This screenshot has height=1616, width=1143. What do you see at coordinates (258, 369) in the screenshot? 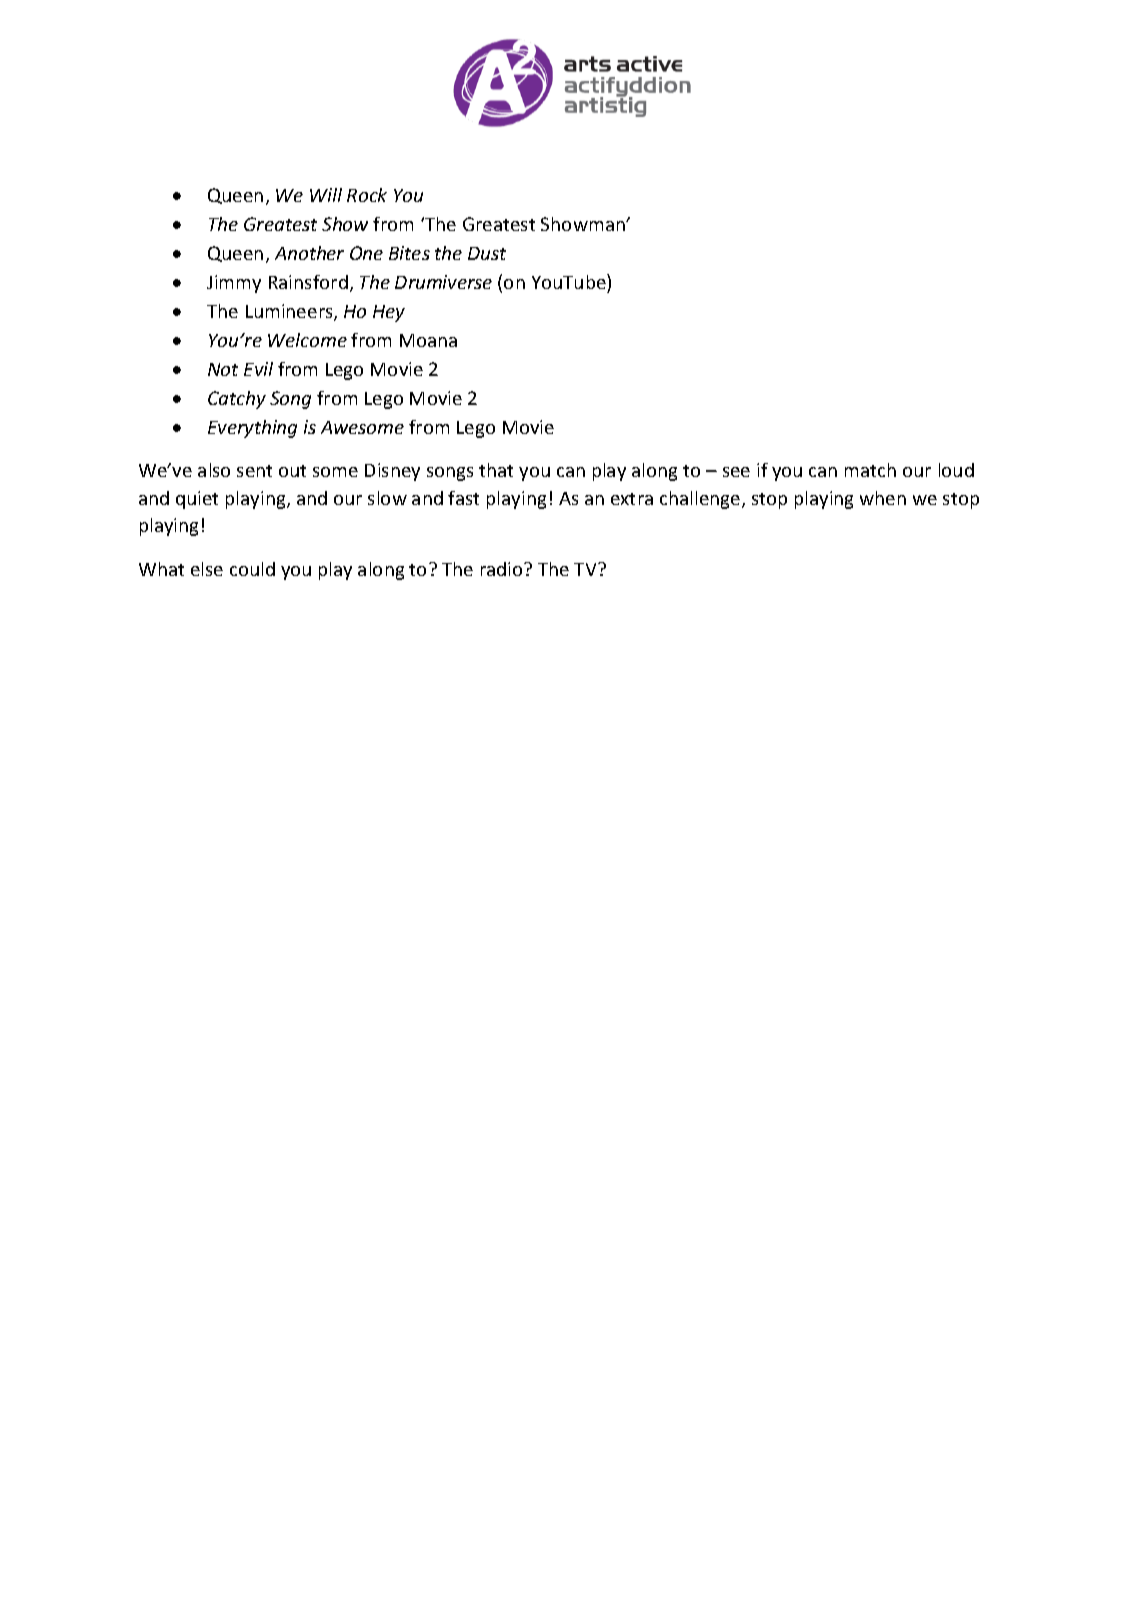
I see `Evil` at bounding box center [258, 369].
